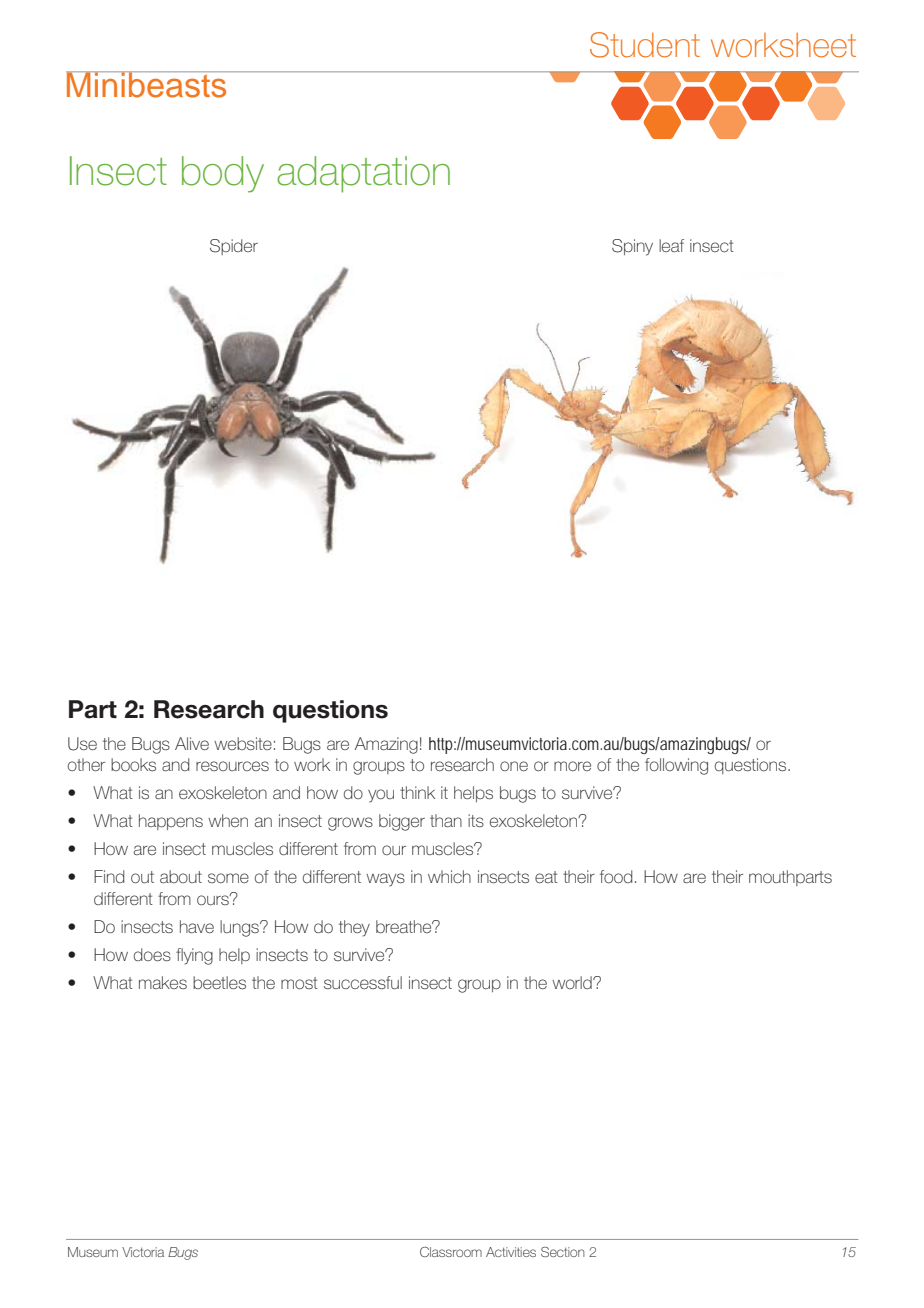 The image size is (924, 1308). Describe the element at coordinates (671, 245) in the screenshot. I see `leaf` at that location.
